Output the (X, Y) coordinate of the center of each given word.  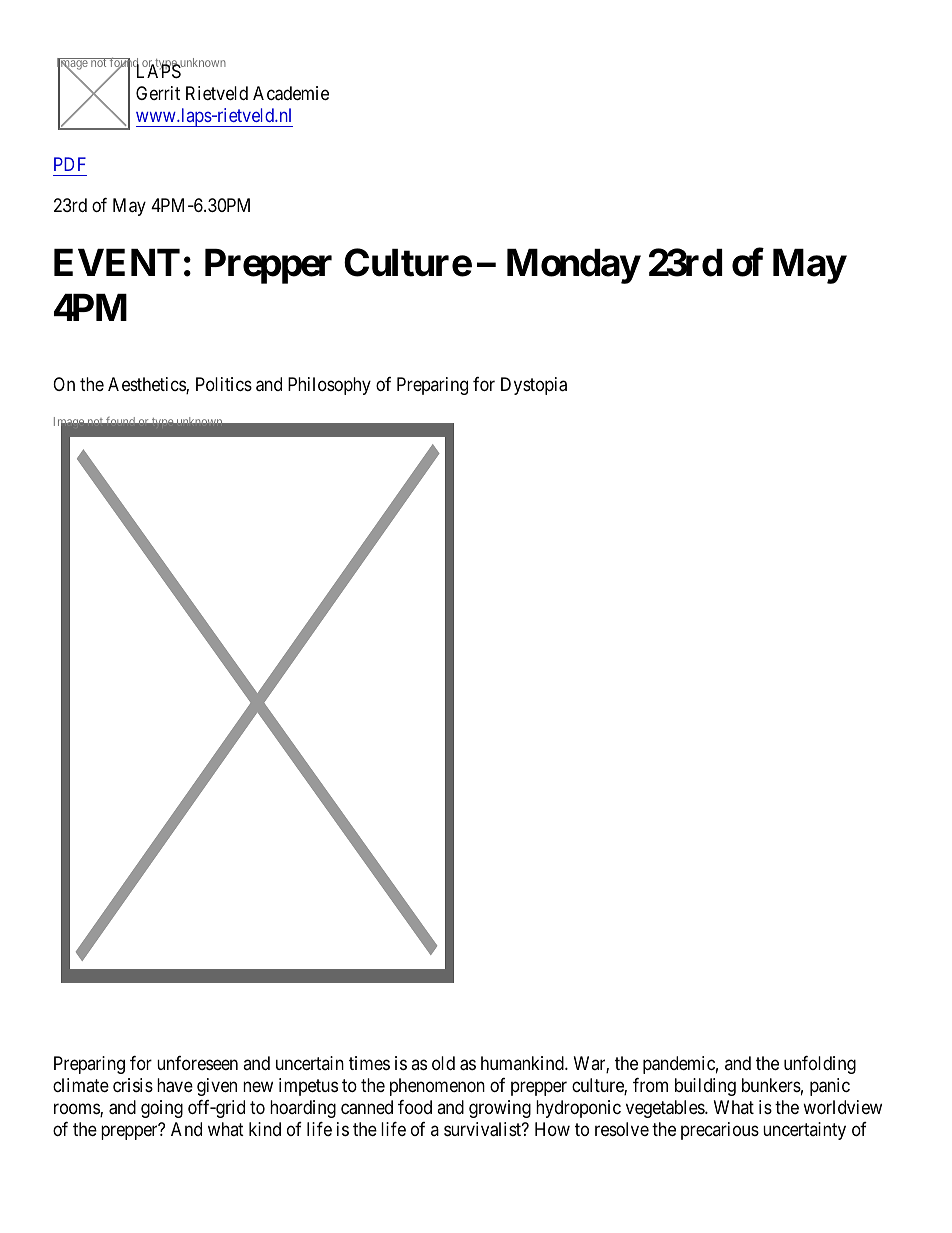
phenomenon (437, 1087)
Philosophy (329, 386)
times (369, 1063)
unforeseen (197, 1063)
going (162, 1109)
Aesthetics (147, 385)
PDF (70, 164)
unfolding (820, 1065)
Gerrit (158, 93)
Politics (224, 384)
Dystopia (534, 386)
